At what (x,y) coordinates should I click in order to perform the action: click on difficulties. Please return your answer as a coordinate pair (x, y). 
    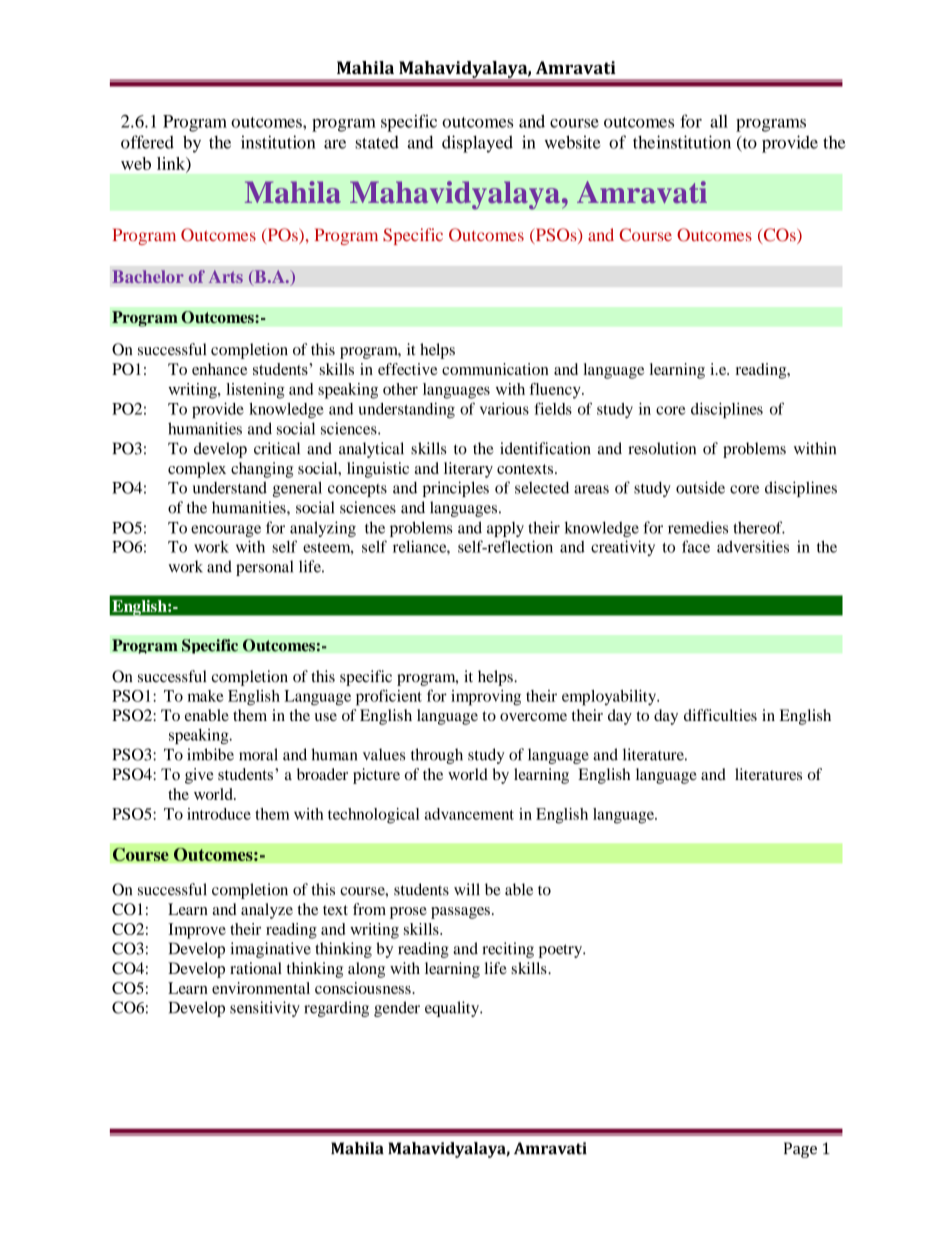
    Looking at the image, I should click on (720, 715).
